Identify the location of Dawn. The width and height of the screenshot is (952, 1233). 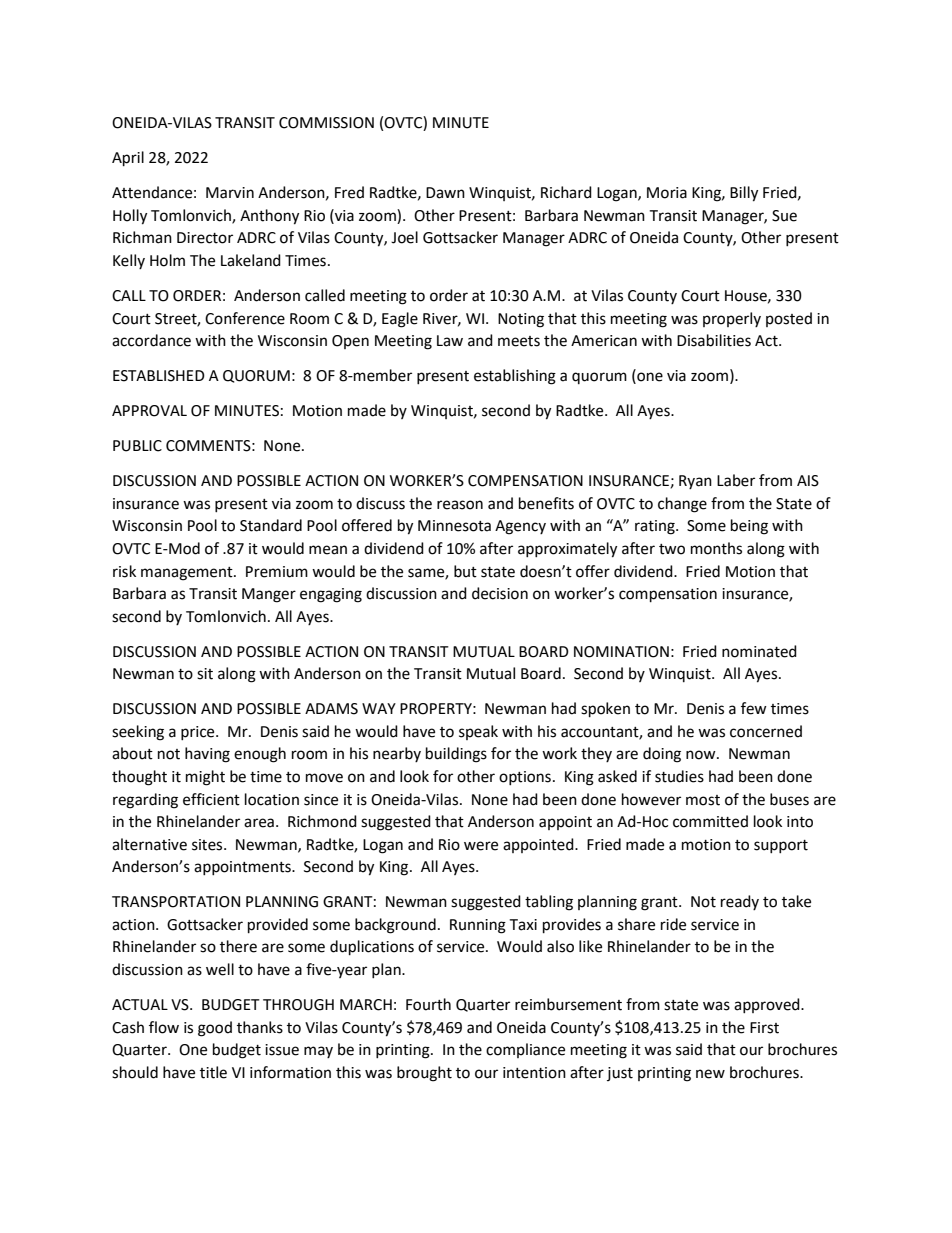
(445, 193).
